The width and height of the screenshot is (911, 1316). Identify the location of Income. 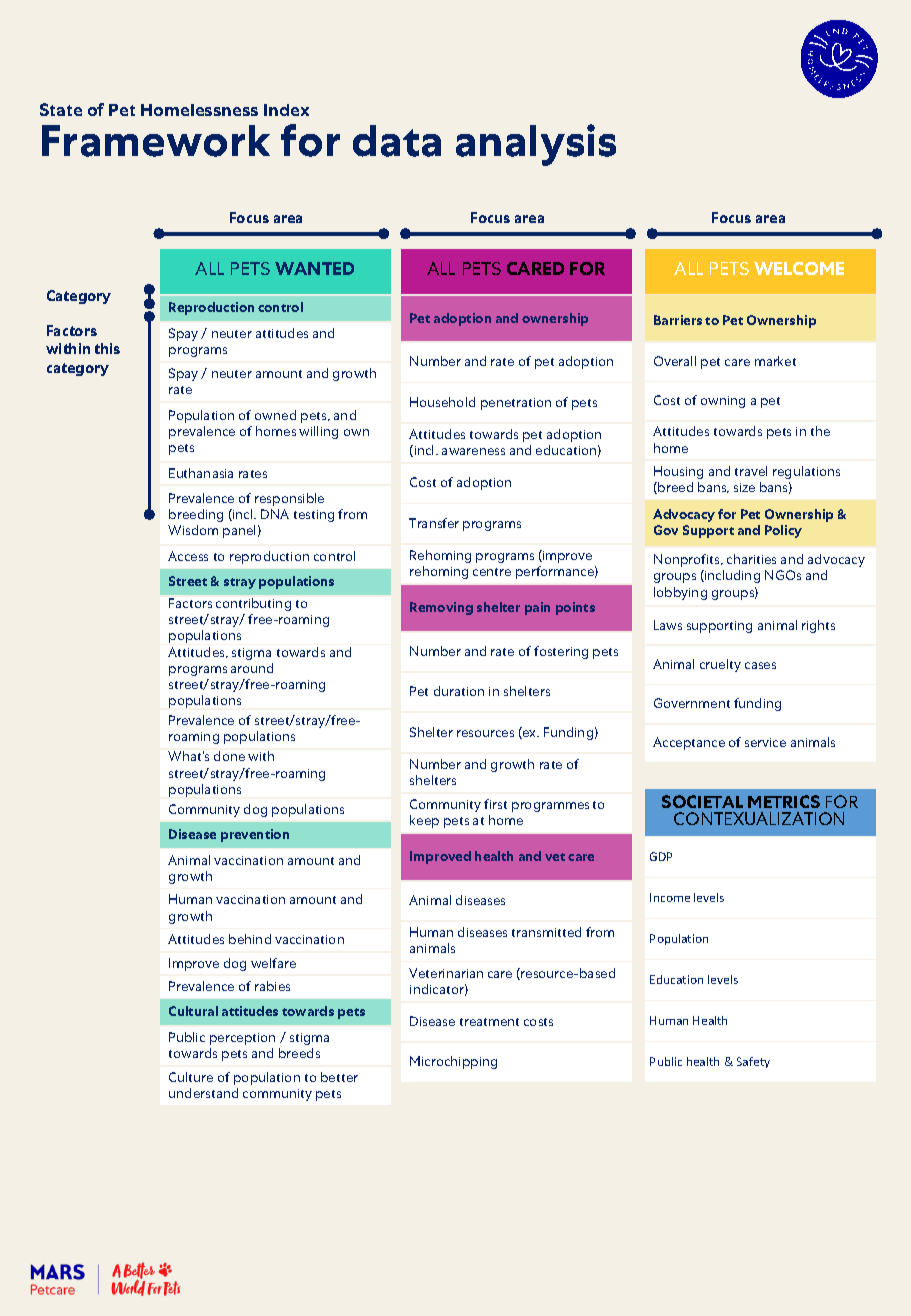
(670, 897).
